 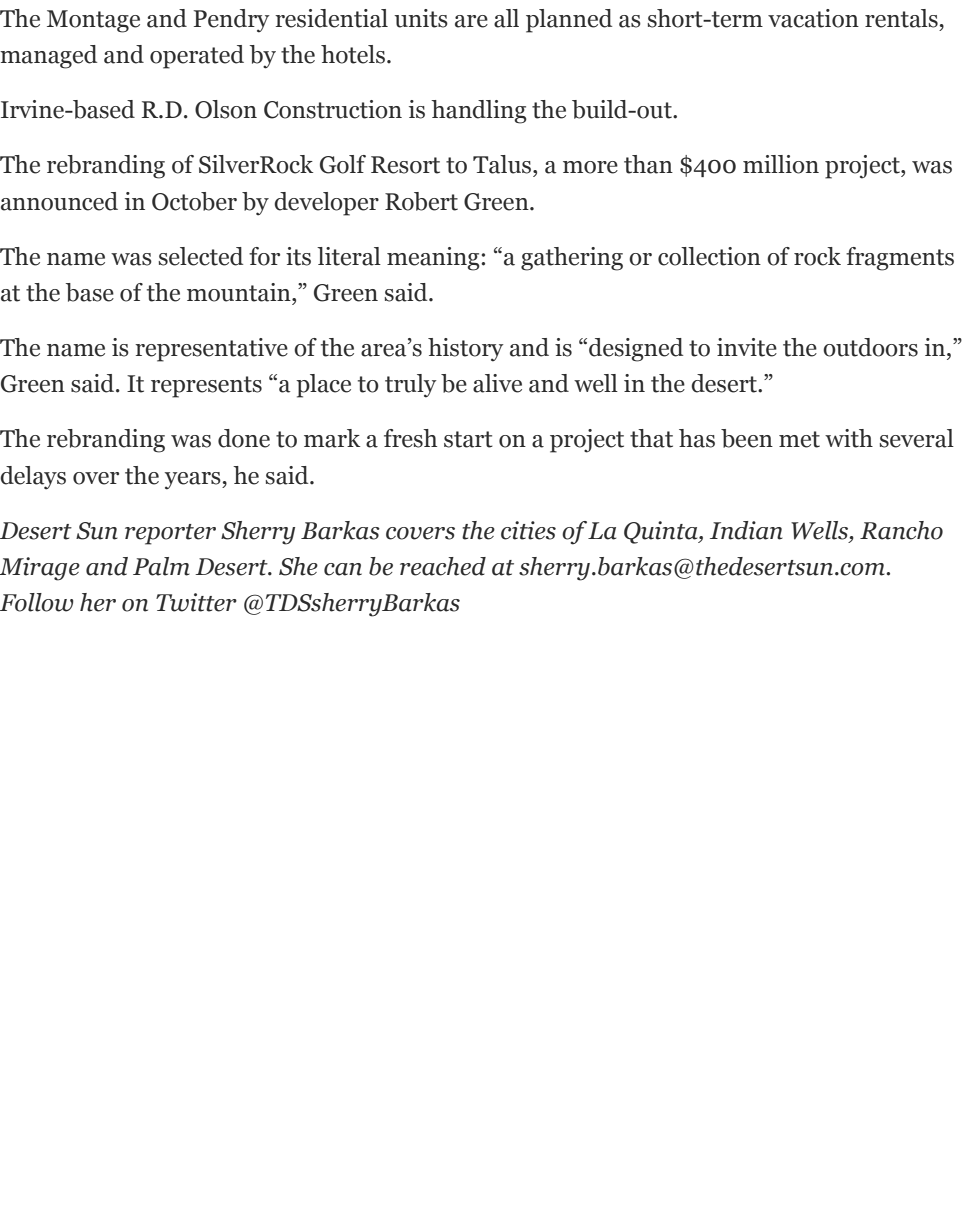 I want to click on reached, so click(x=443, y=566).
